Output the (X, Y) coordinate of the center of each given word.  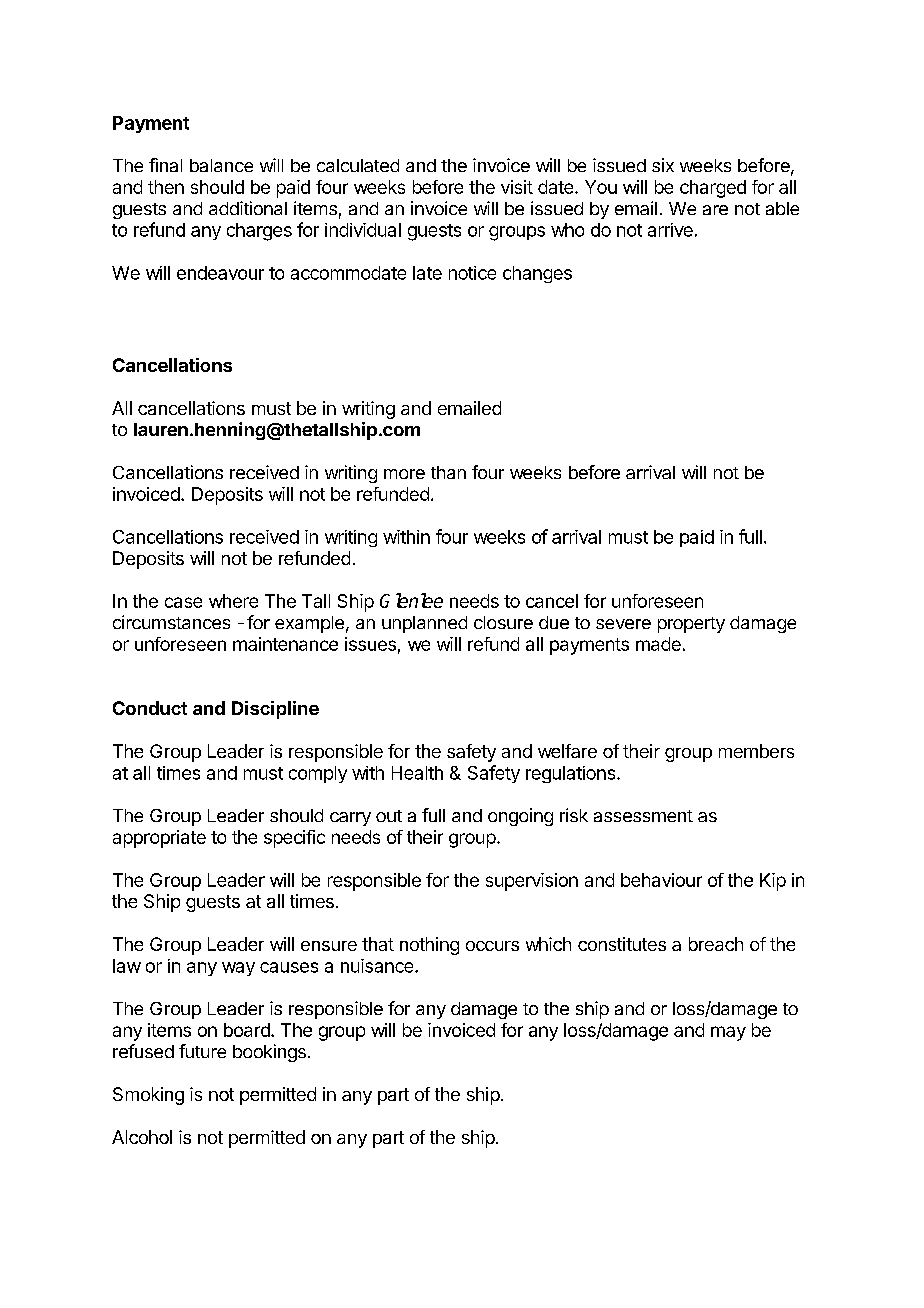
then (166, 187)
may (728, 1033)
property (691, 625)
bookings (269, 1053)
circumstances (171, 622)
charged (713, 189)
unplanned (424, 624)
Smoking (148, 1096)
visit (517, 187)
